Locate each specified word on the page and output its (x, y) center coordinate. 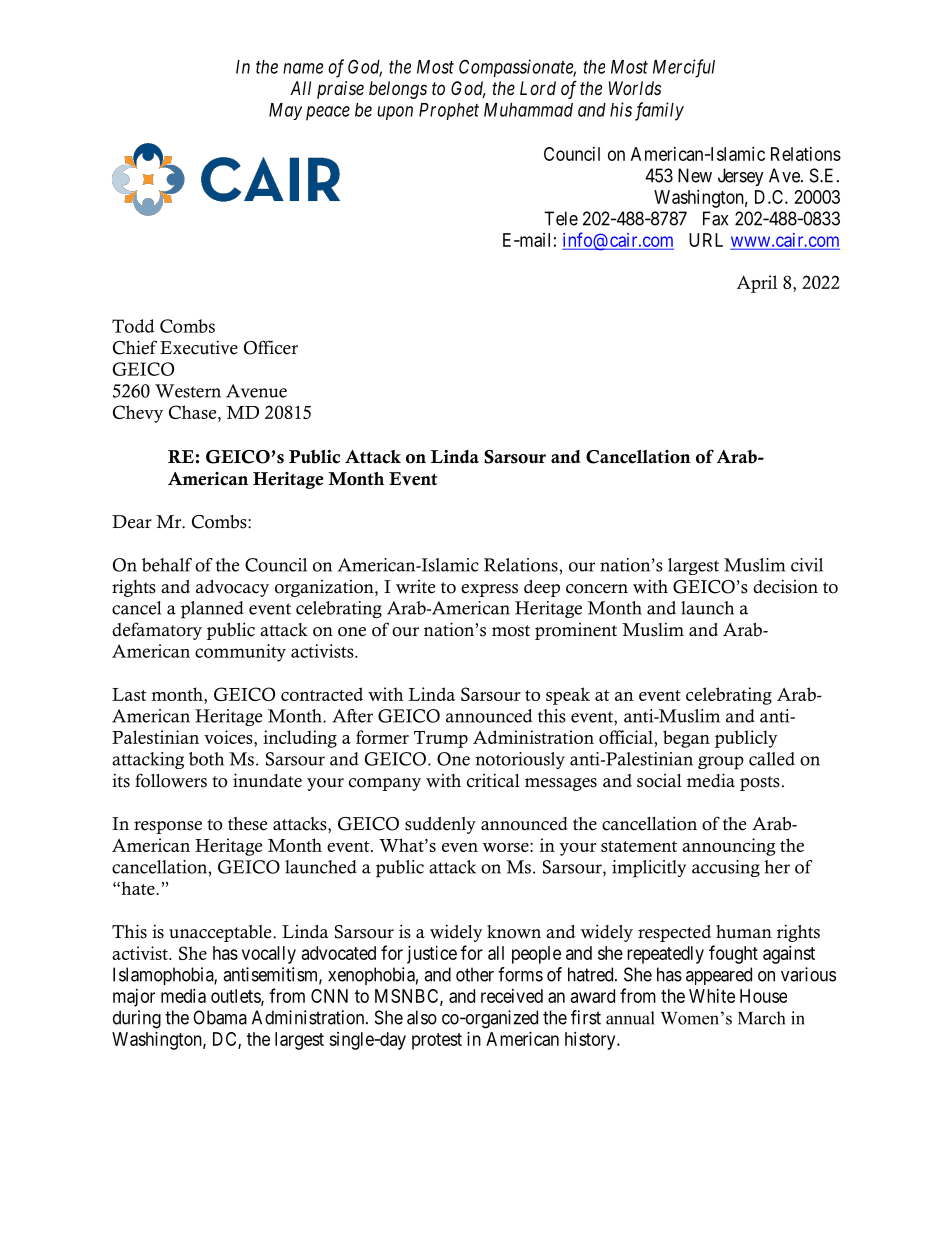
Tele (561, 218)
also (422, 1017)
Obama (220, 1017)
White (712, 996)
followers (171, 780)
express (489, 590)
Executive (199, 347)
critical (493, 780)
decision (785, 586)
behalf (167, 565)
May (285, 111)
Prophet (449, 111)
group (721, 763)
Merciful (684, 68)
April (757, 284)
